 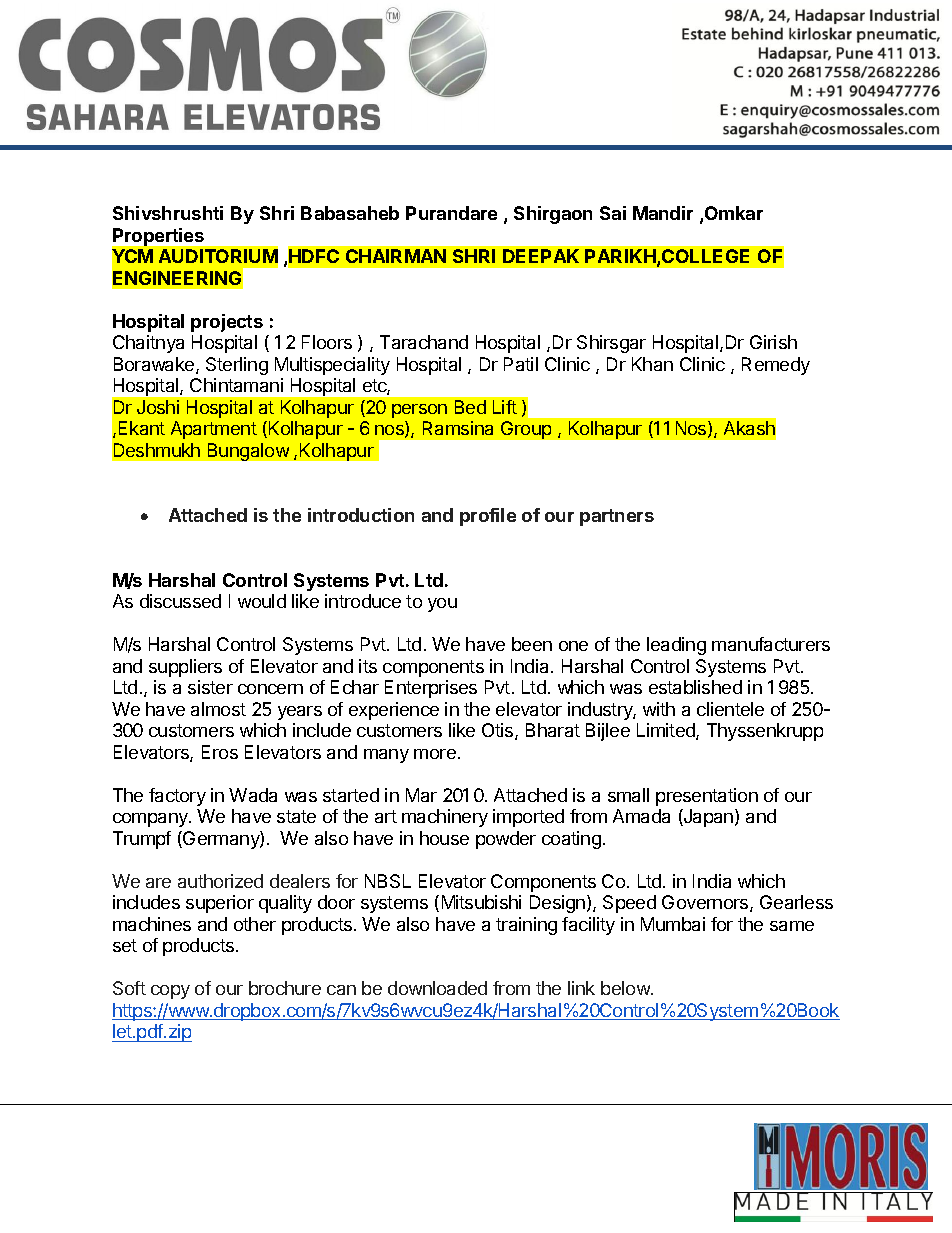 I want to click on factory, so click(x=177, y=797).
